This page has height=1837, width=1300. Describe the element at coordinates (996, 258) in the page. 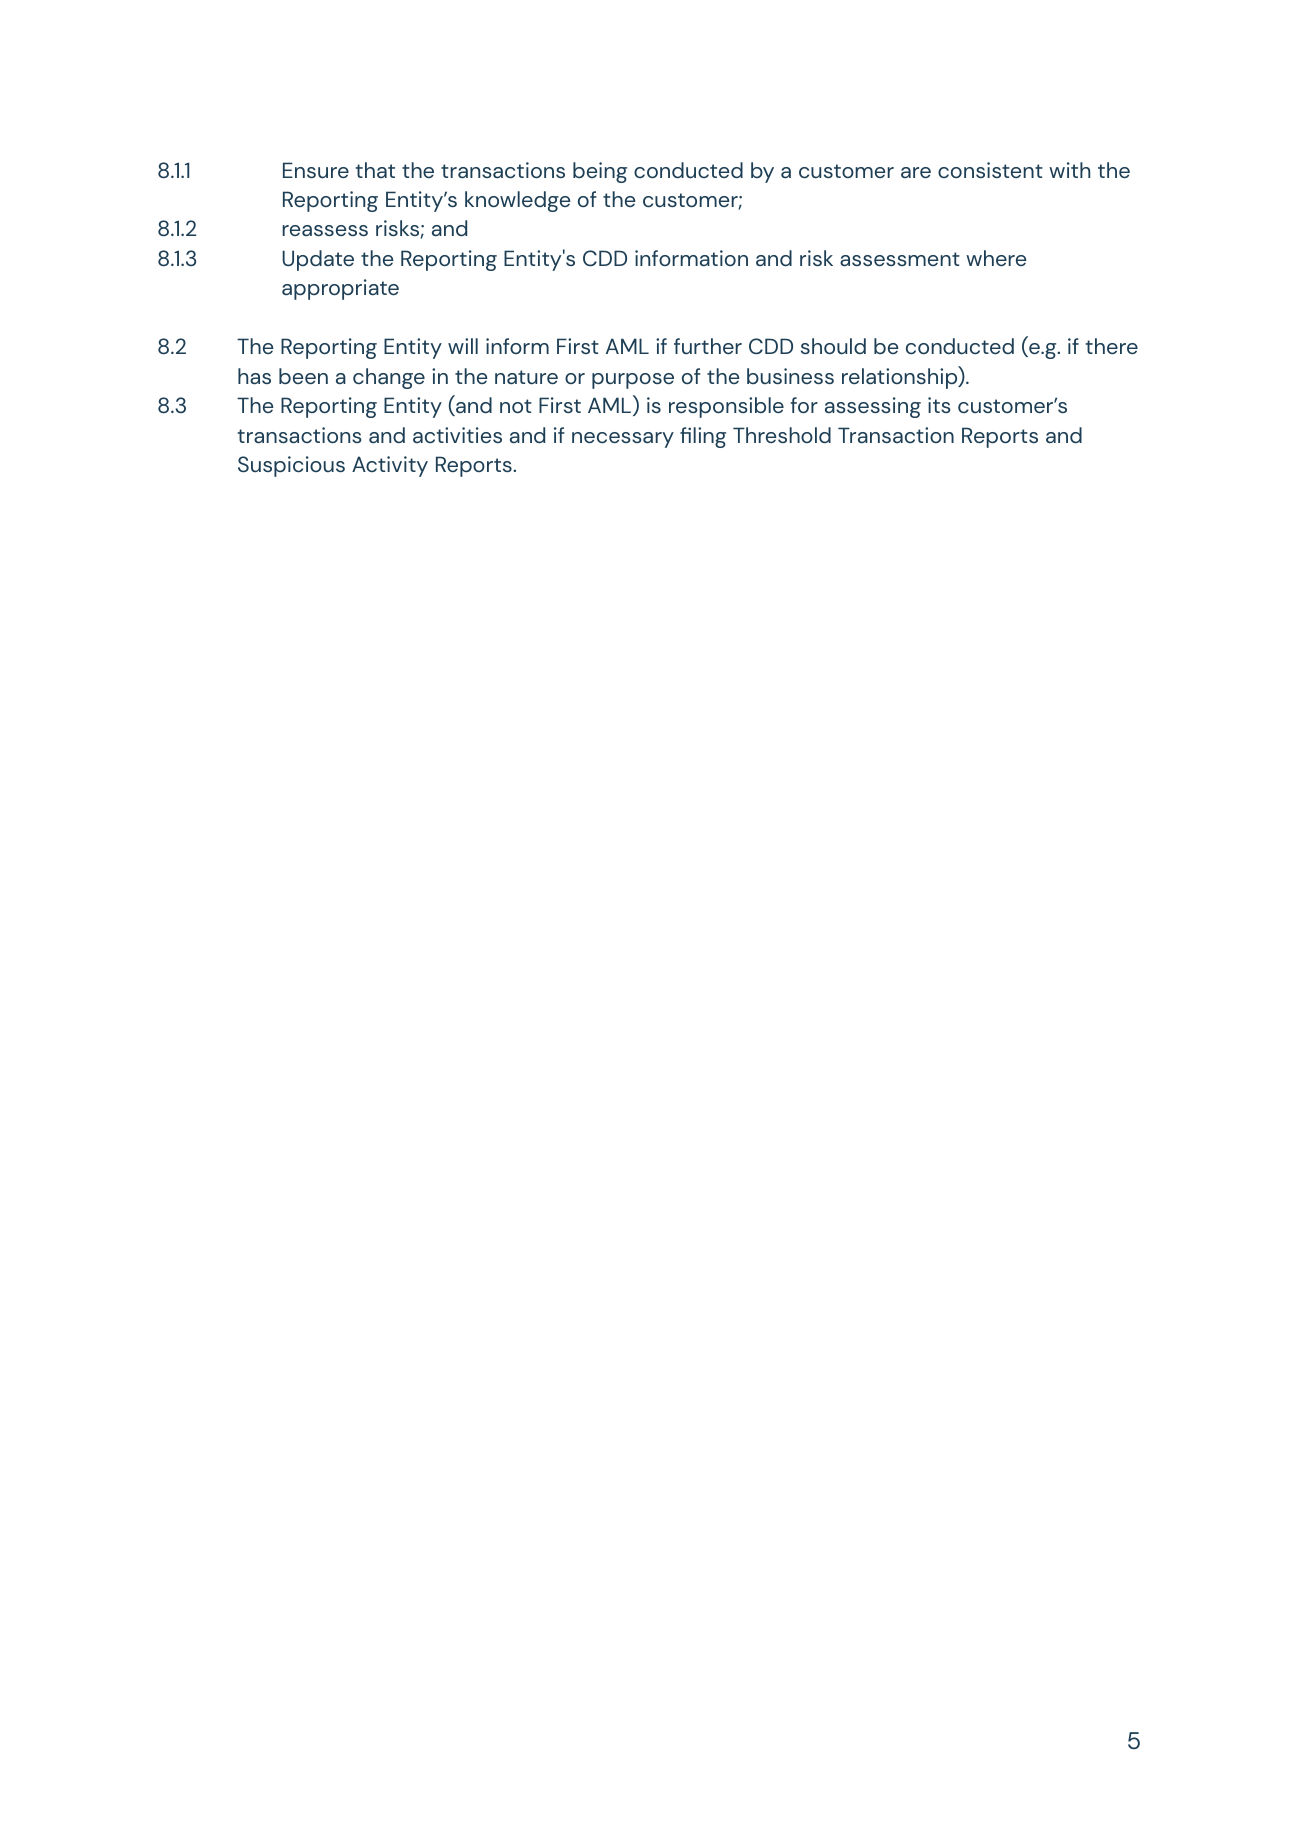

I see `where` at that location.
